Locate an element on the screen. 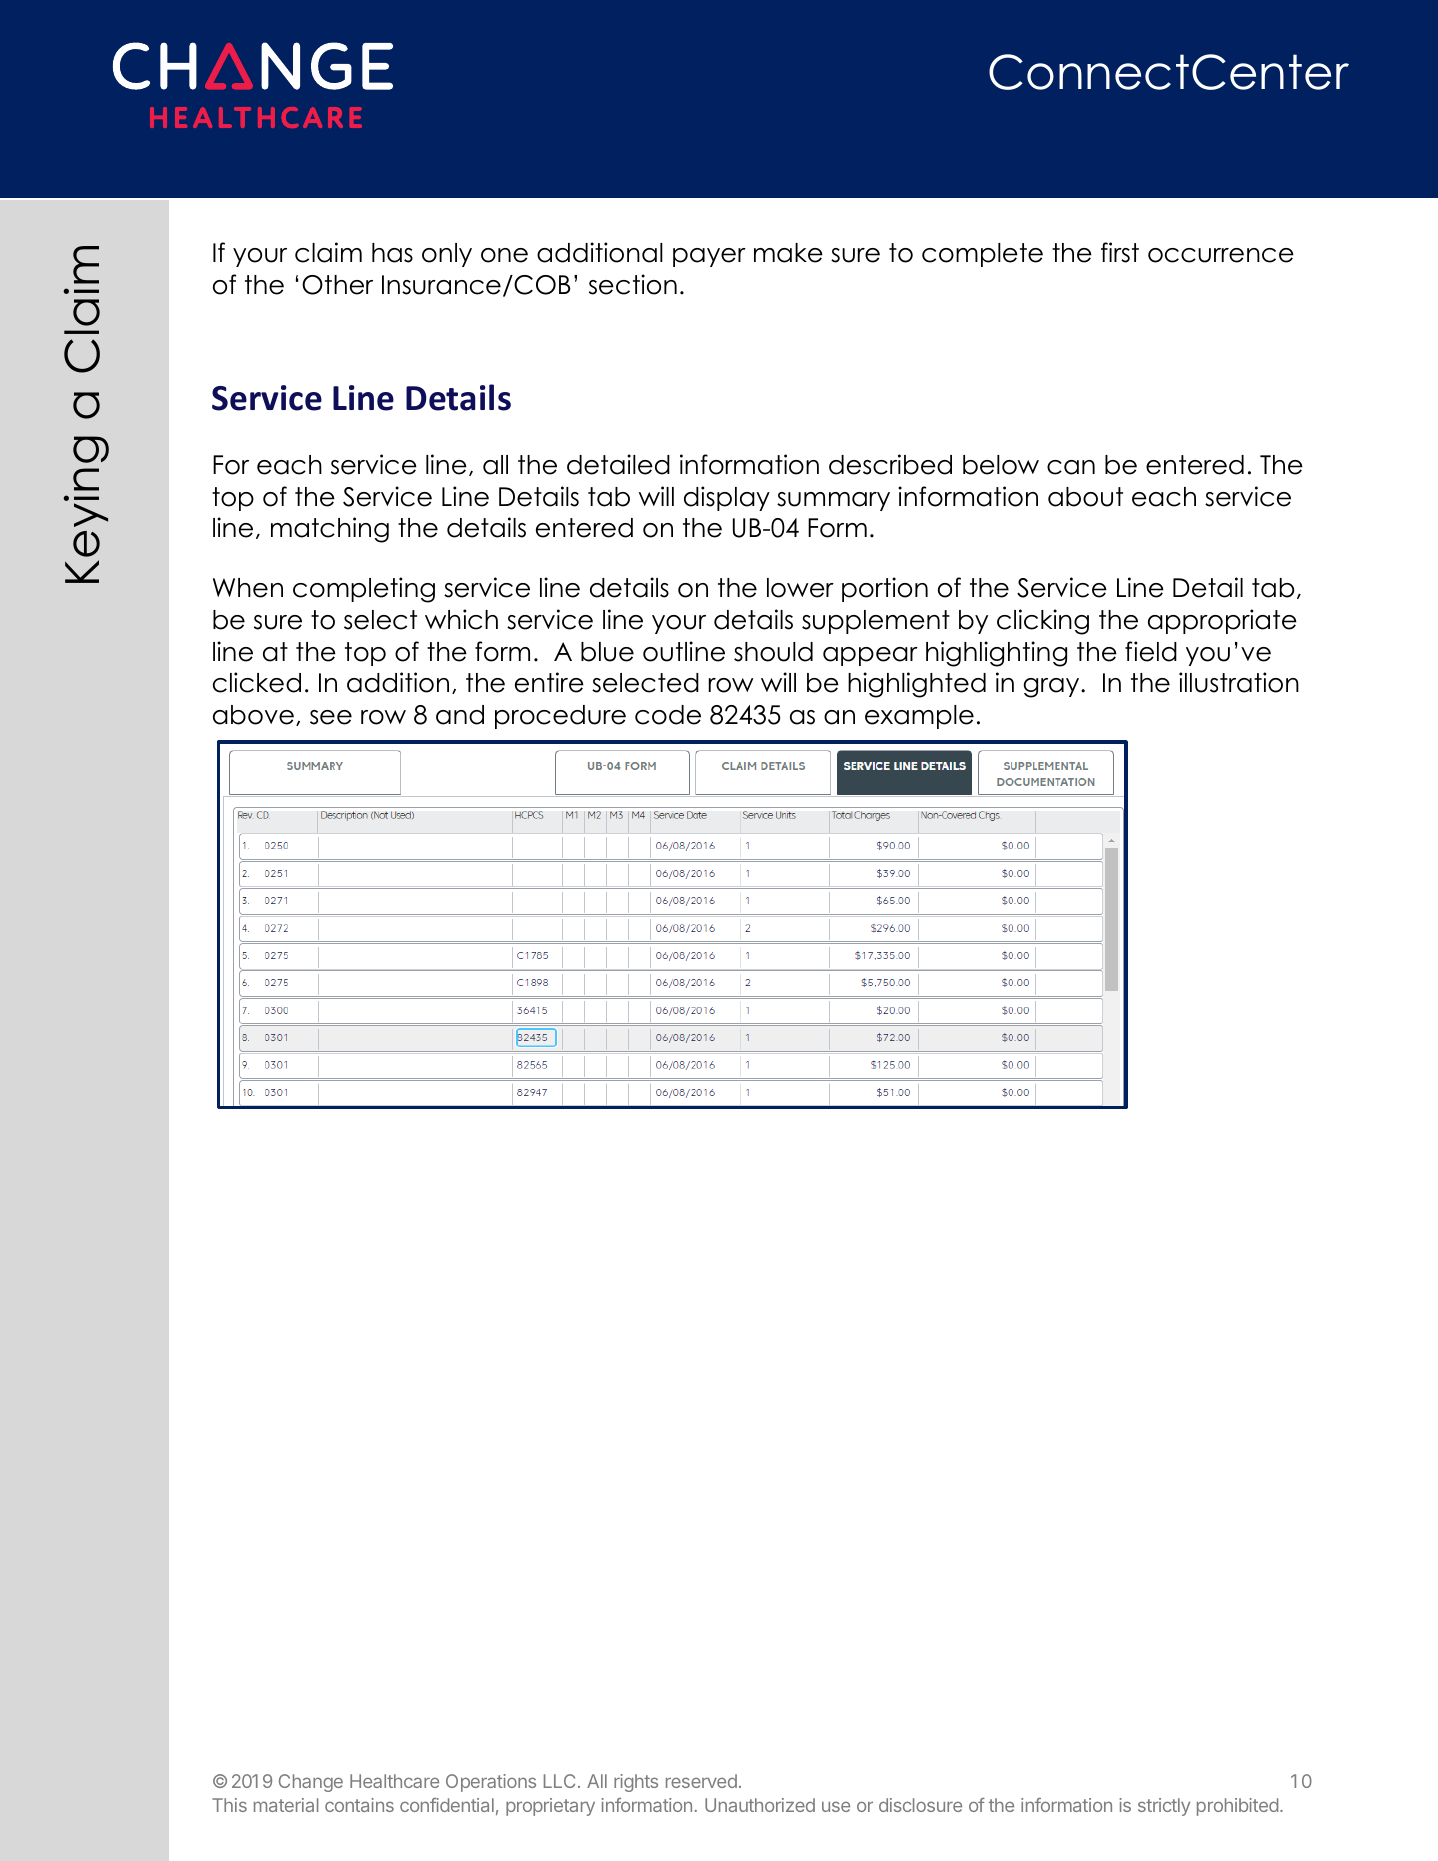 The width and height of the screenshot is (1438, 1861). first is located at coordinates (1120, 252).
